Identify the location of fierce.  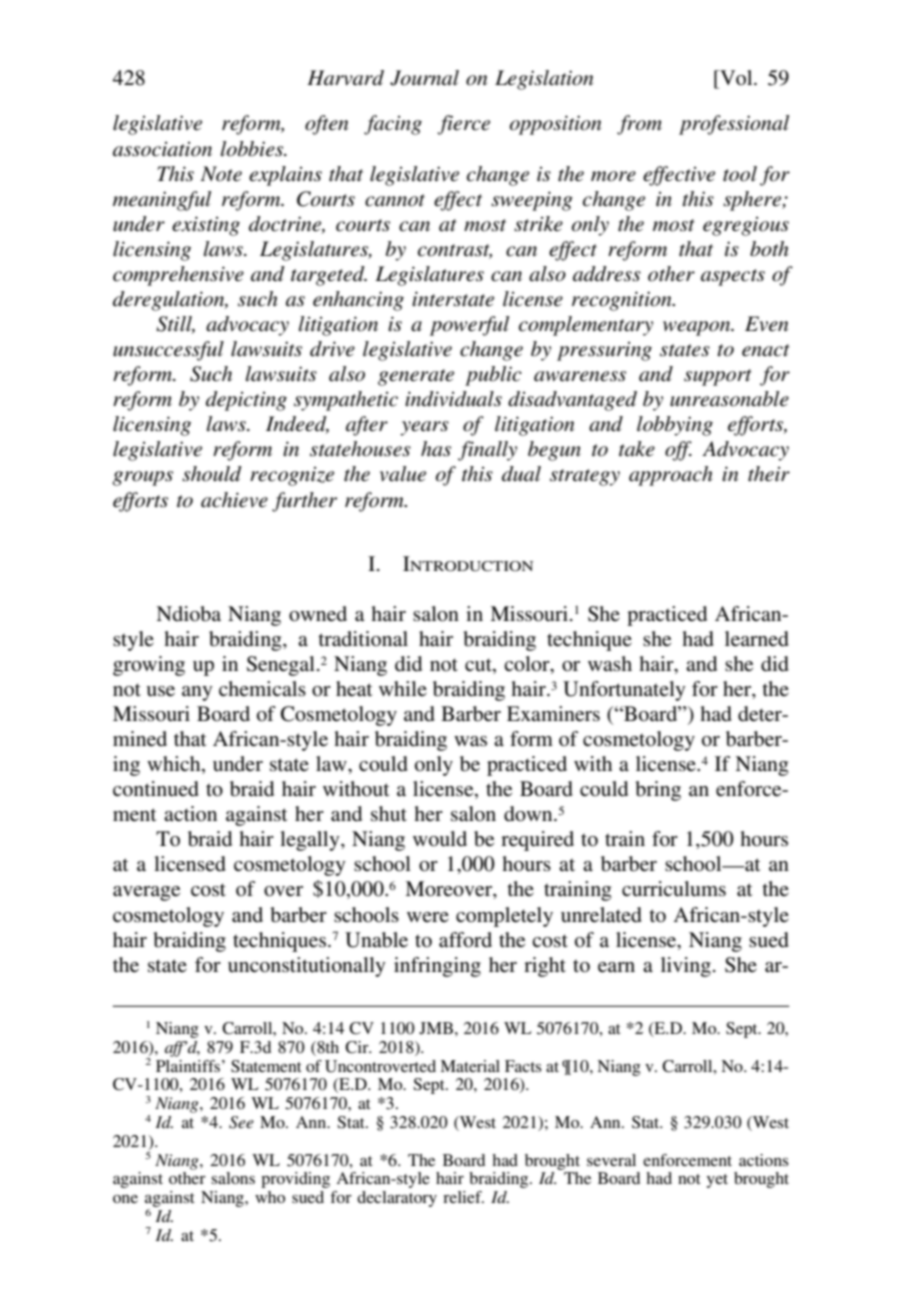
(463, 125).
